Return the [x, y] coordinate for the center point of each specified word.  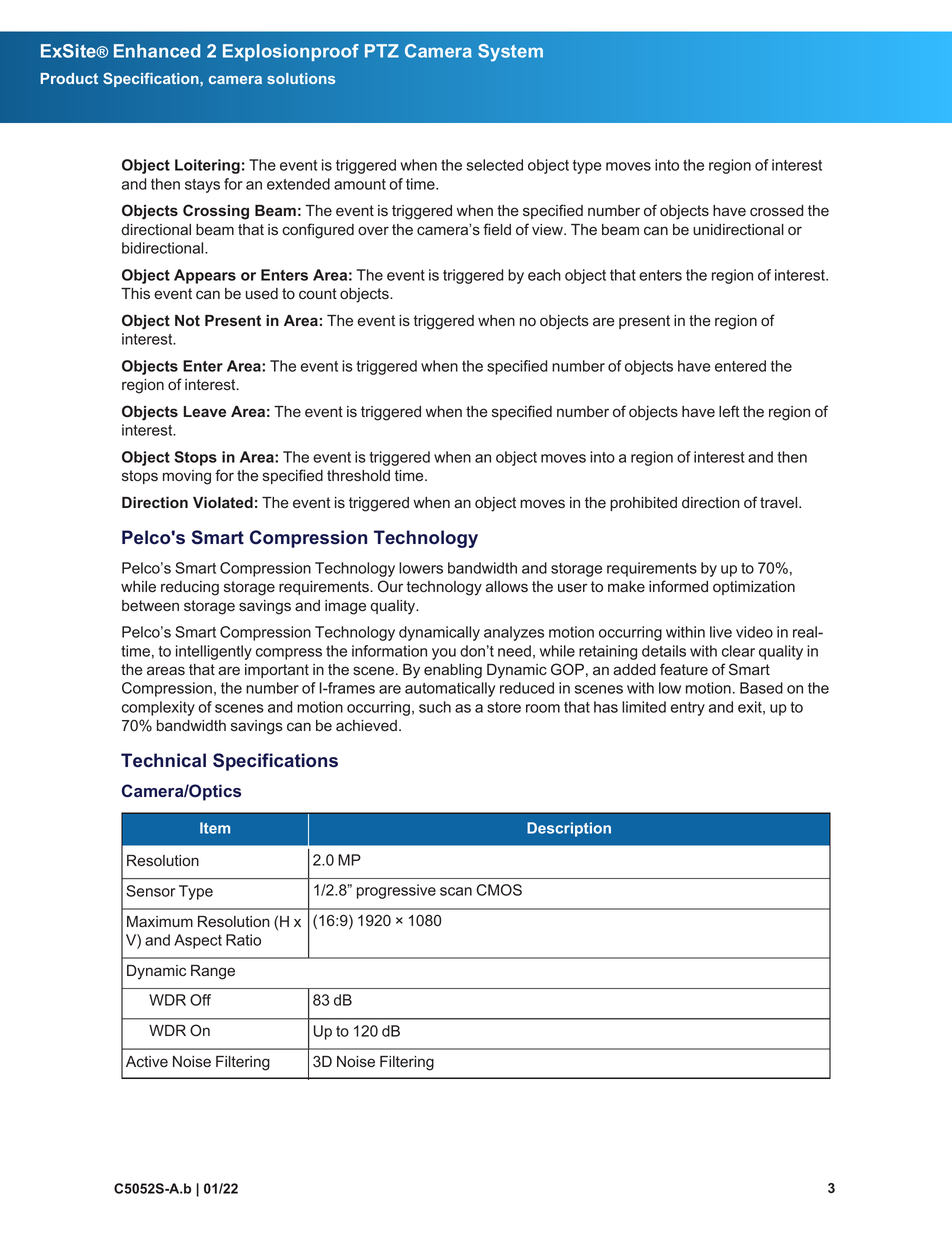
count [318, 294]
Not [187, 320]
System [510, 53]
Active [147, 1062]
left [729, 411]
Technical [163, 760]
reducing [190, 588]
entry [688, 709]
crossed [776, 211]
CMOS [499, 890]
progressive [396, 891]
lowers [421, 568]
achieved [366, 726]
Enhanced [157, 51]
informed [678, 586]
